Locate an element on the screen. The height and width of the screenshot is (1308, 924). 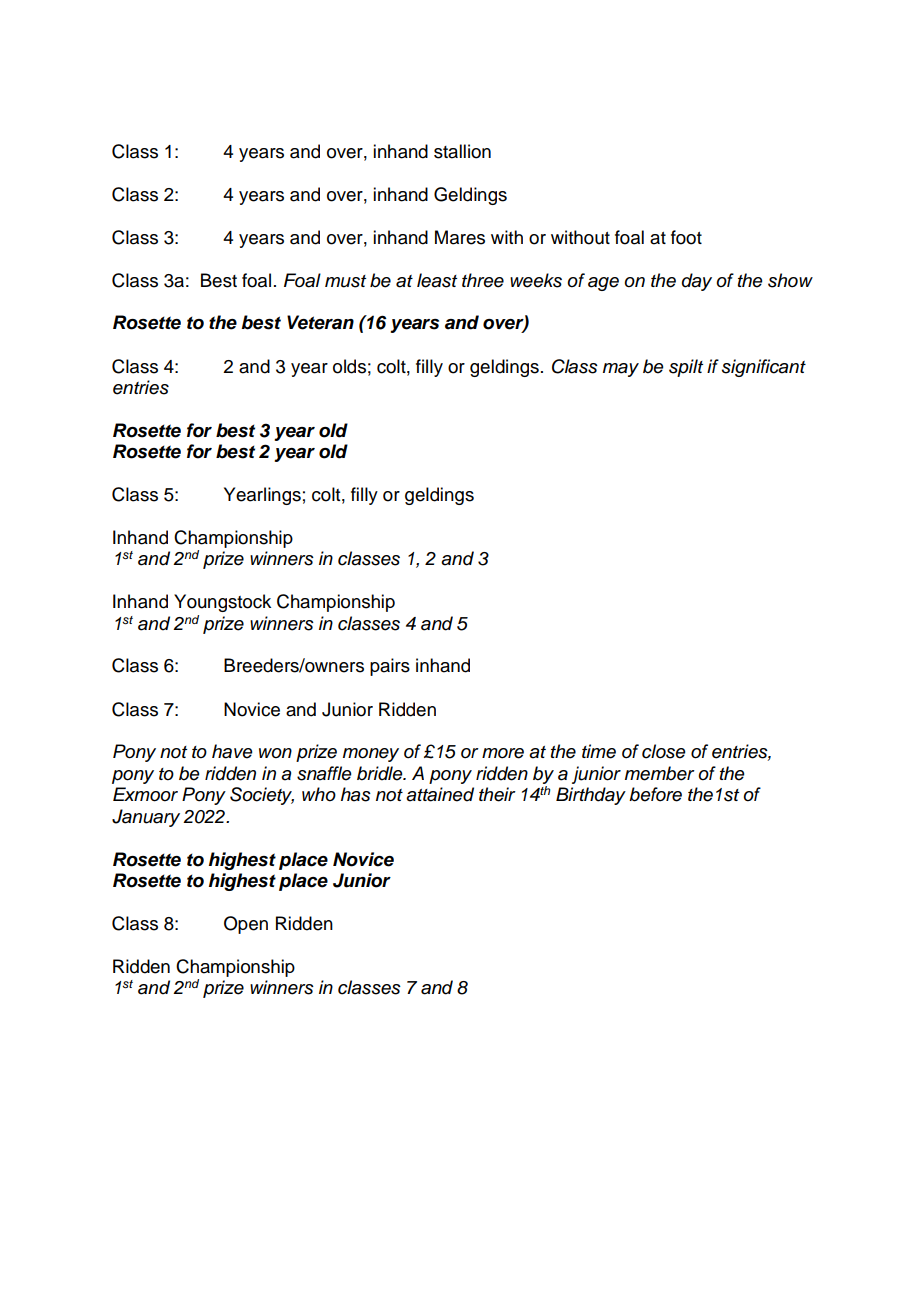
Veteran is located at coordinates (320, 322).
